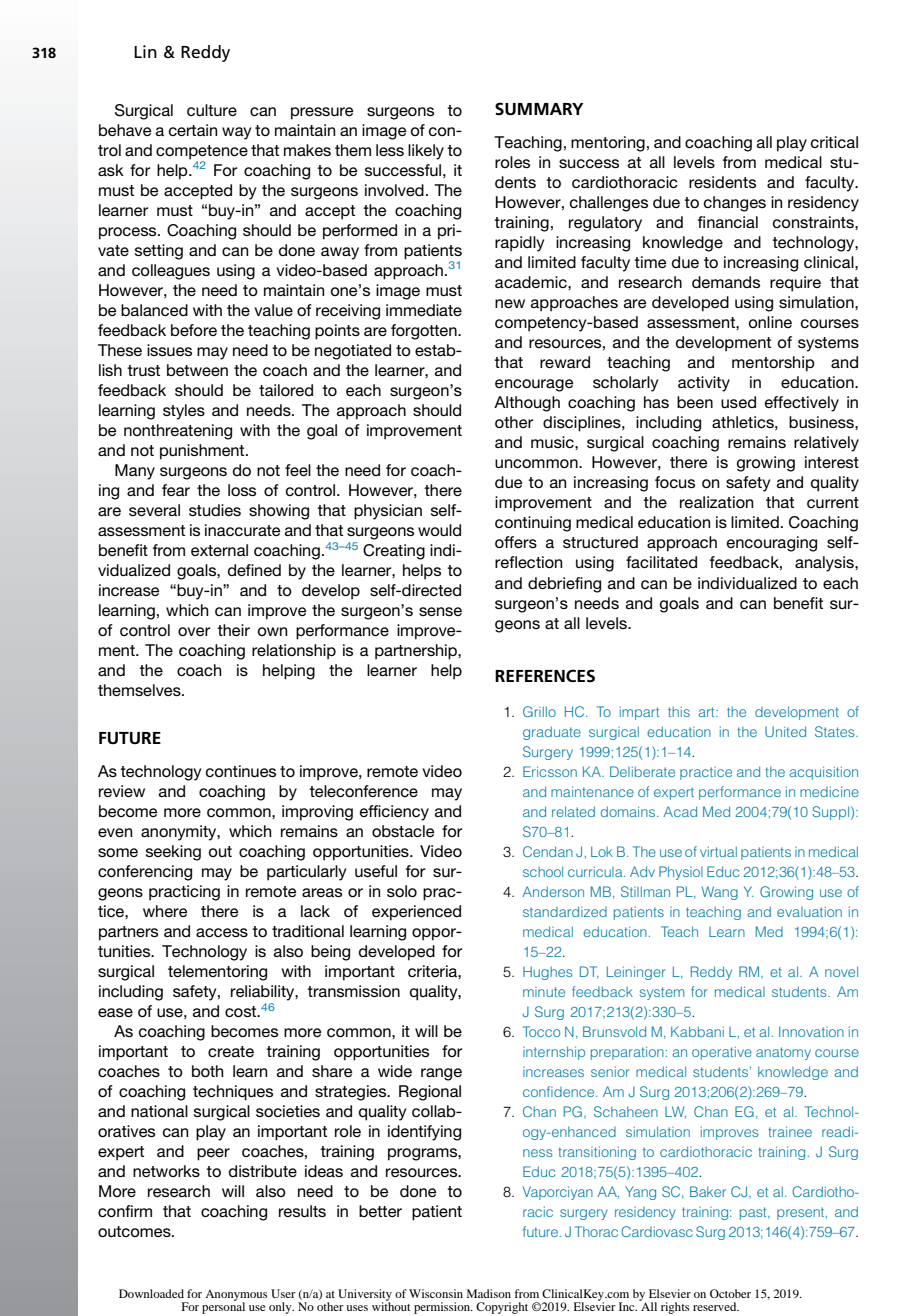  What do you see at coordinates (489, 1293) in the document?
I see `Madison` at bounding box center [489, 1293].
